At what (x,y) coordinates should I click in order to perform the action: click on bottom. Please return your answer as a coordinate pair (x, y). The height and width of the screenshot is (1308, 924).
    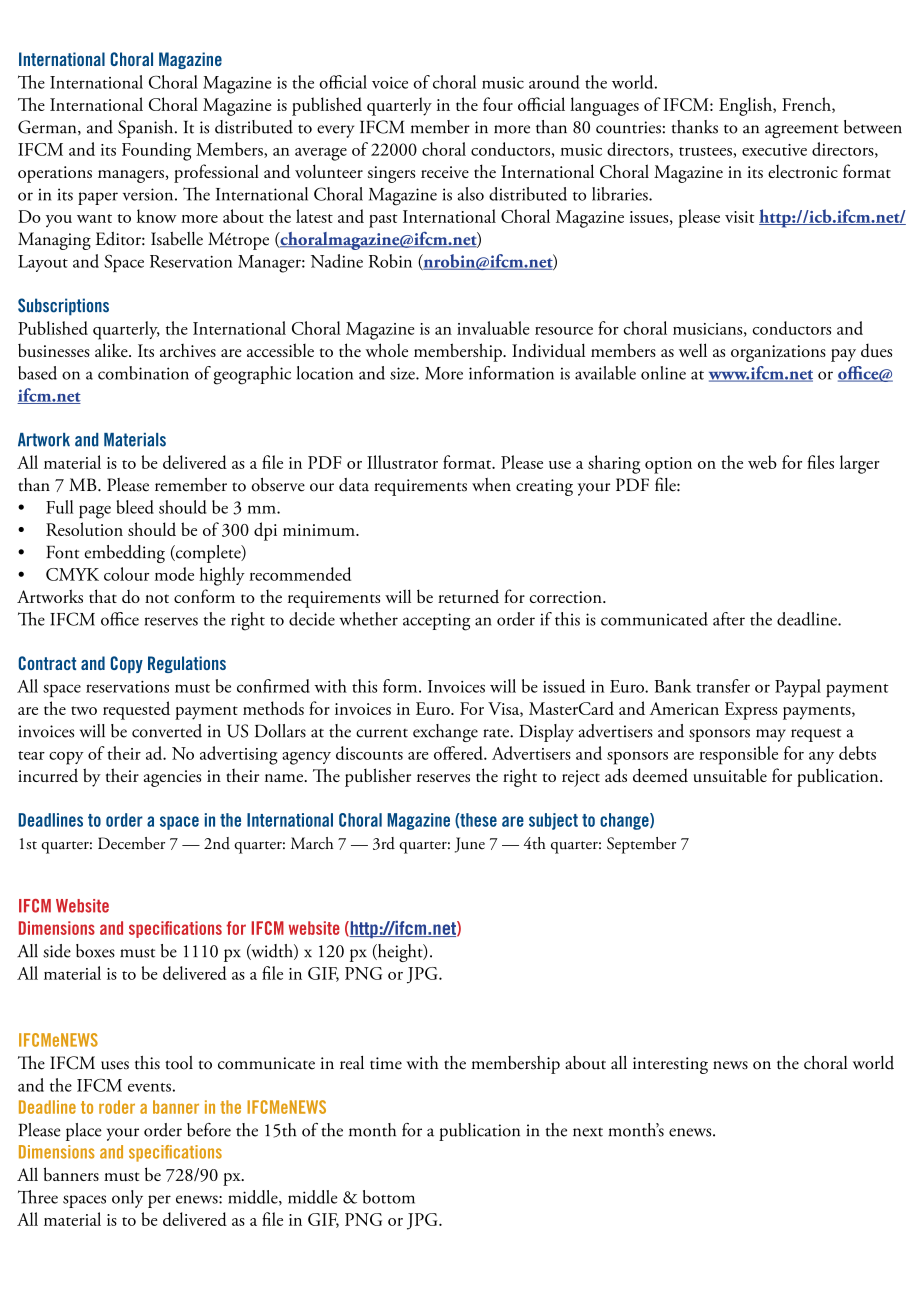
    Looking at the image, I should click on (389, 1197).
